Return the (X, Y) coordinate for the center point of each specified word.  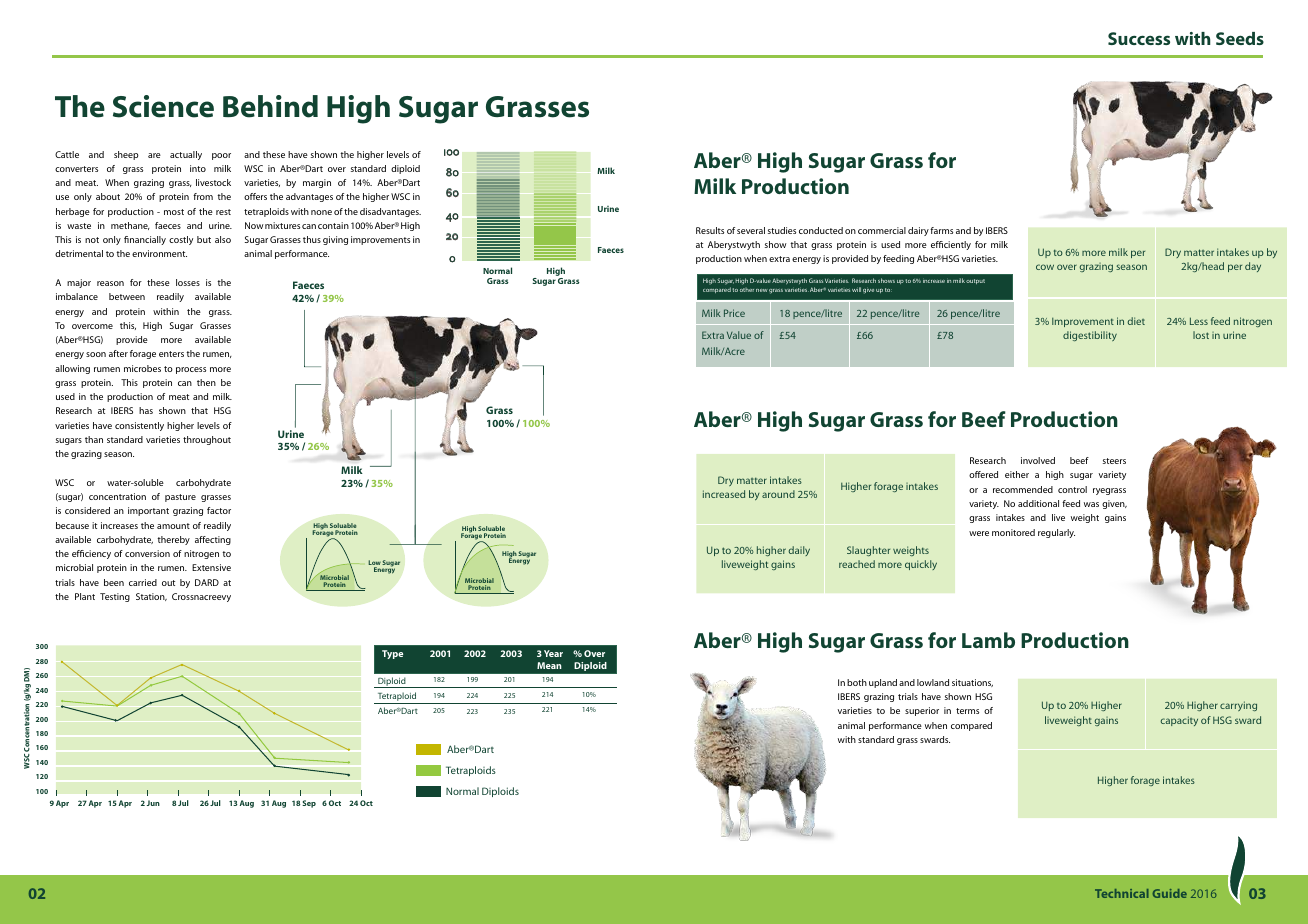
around (778, 494)
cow (1045, 267)
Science (163, 106)
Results (710, 230)
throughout (207, 440)
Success (1139, 38)
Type (392, 654)
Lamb (988, 640)
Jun (153, 803)
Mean (549, 665)
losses (188, 282)
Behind (270, 106)
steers (1114, 461)
